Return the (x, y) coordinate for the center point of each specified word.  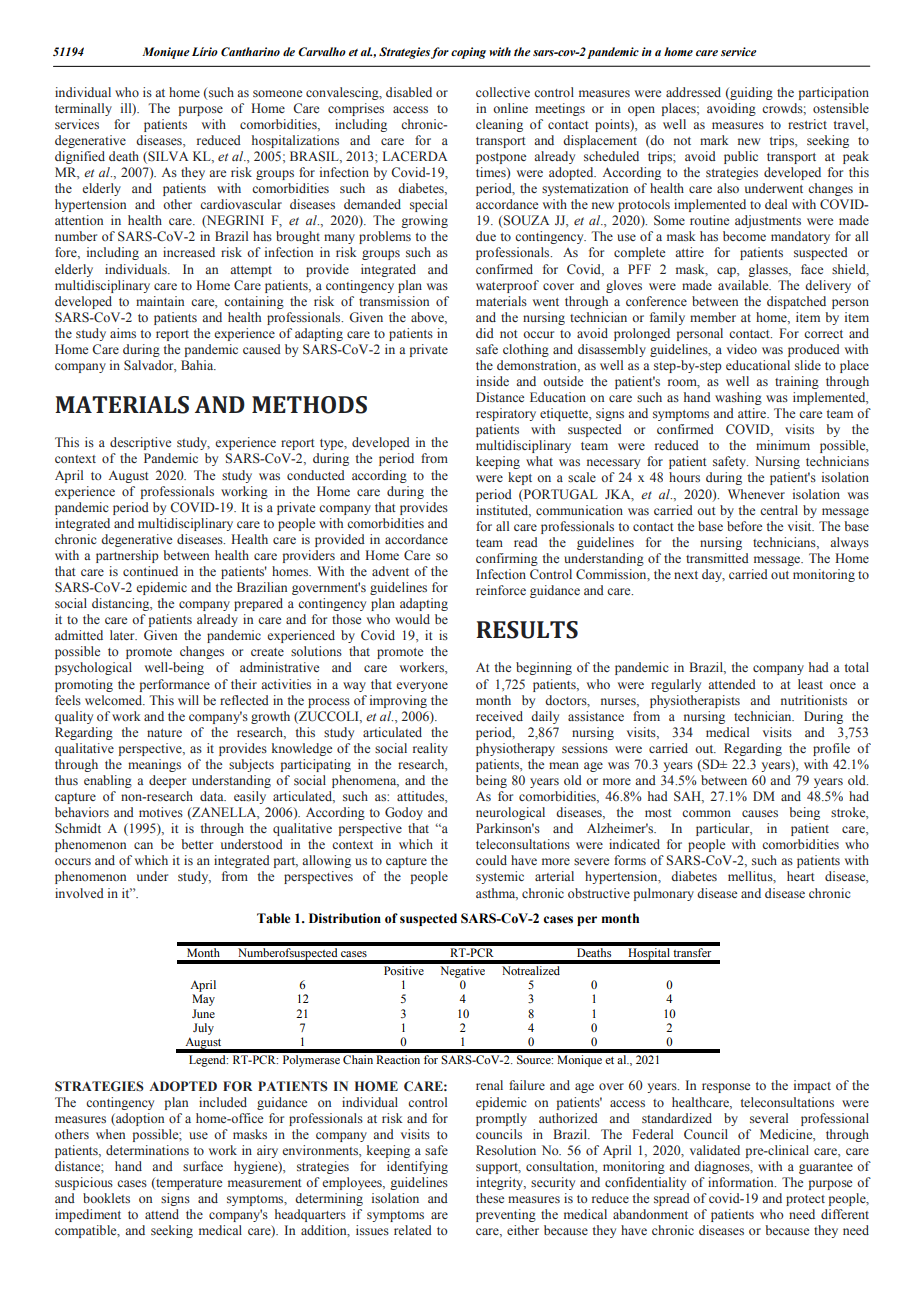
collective (503, 92)
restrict (807, 124)
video (742, 349)
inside (492, 381)
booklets (106, 1198)
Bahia (198, 365)
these (490, 1198)
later (123, 635)
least (810, 684)
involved (79, 893)
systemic (500, 877)
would (412, 619)
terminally (83, 109)
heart (801, 876)
